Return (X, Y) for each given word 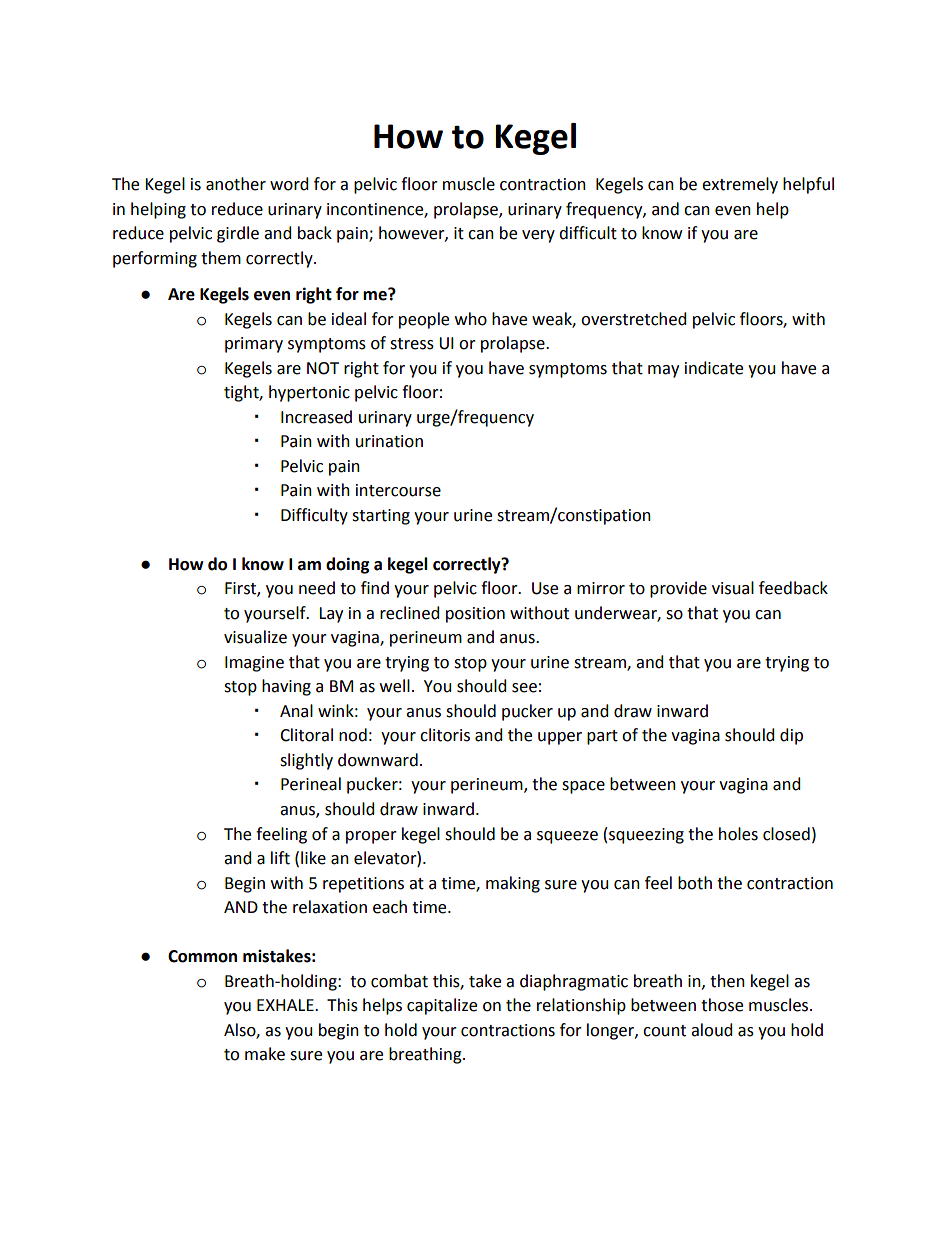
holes (738, 834)
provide (678, 589)
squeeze (567, 837)
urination (389, 441)
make (265, 1054)
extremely (740, 185)
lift (280, 858)
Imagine (254, 664)
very (538, 236)
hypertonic (309, 393)
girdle (238, 234)
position (475, 615)
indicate (714, 368)
